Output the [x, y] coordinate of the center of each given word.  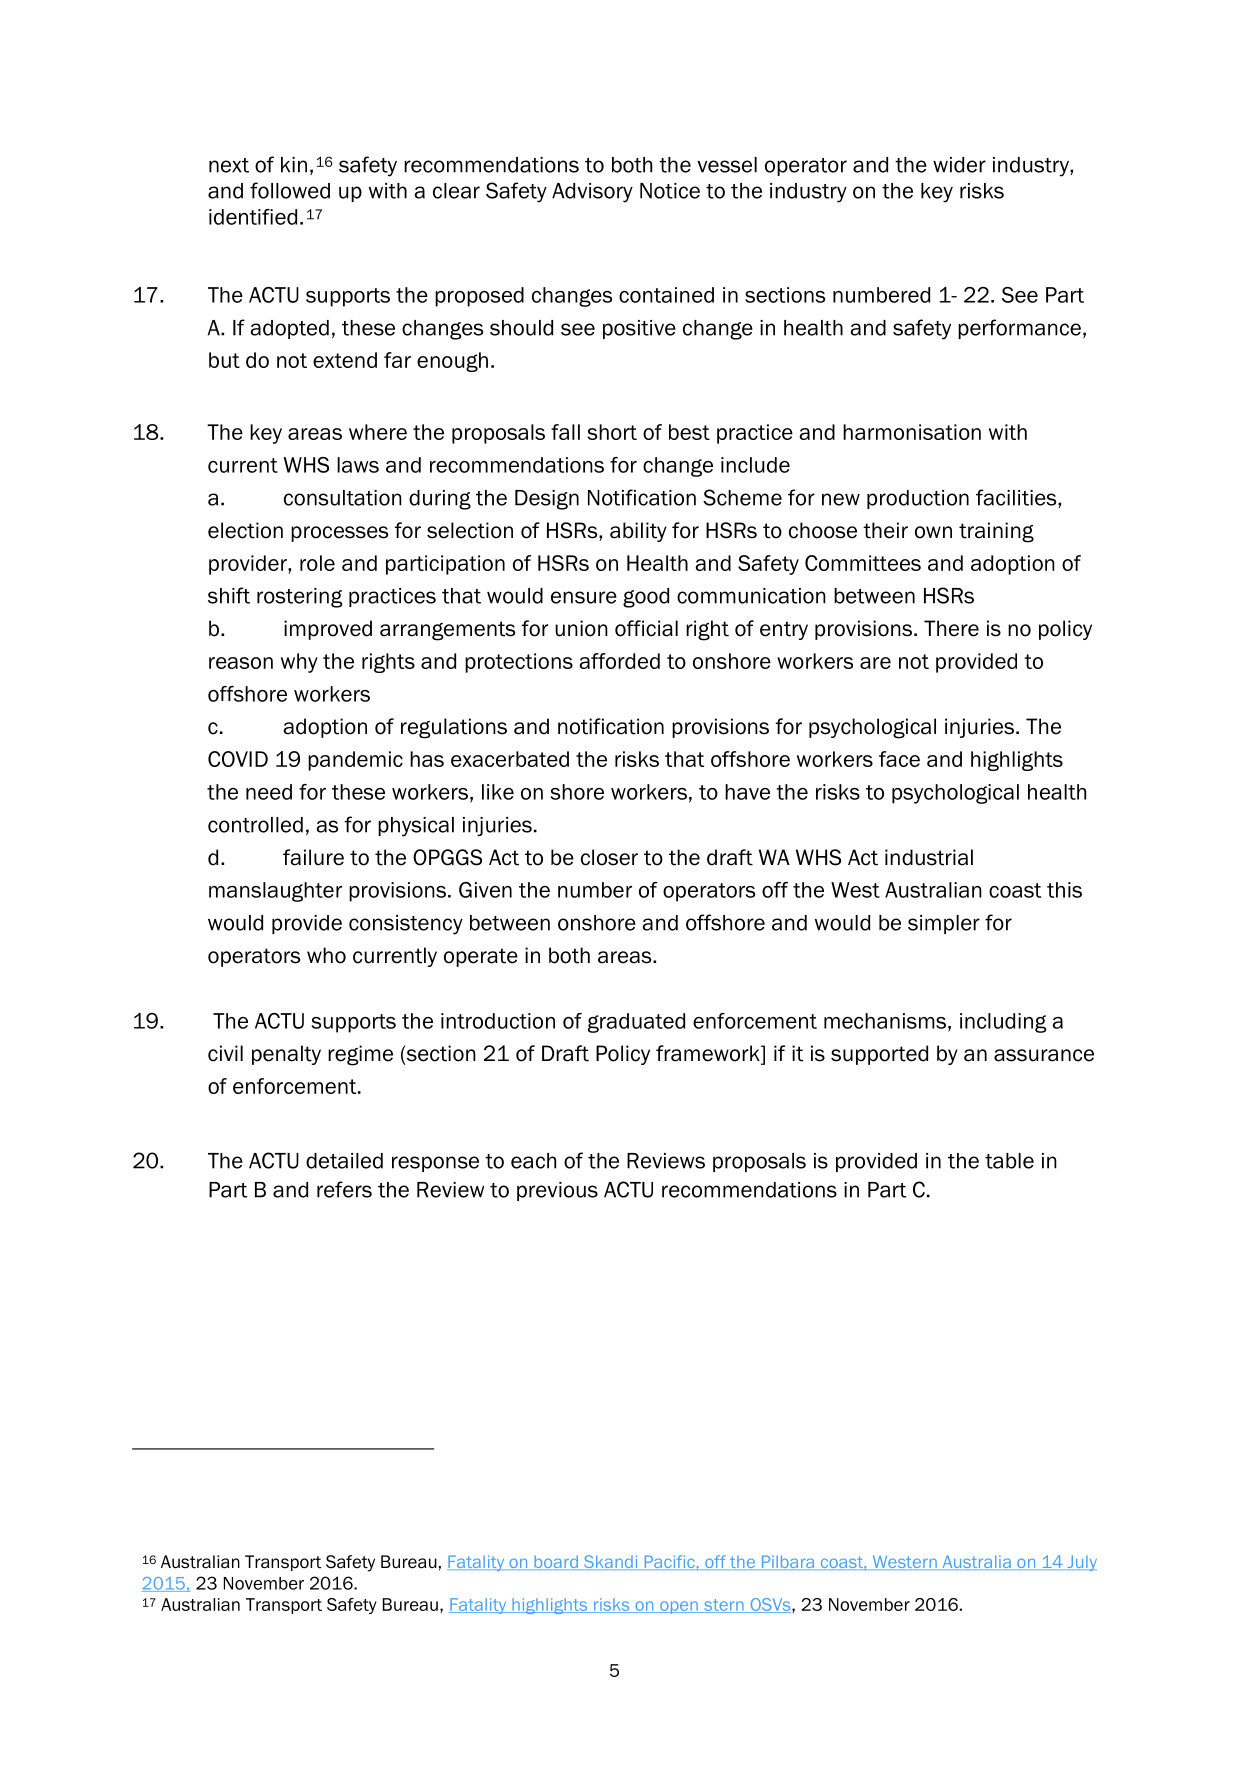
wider [959, 165]
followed [290, 190]
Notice [670, 191]
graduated [636, 1023]
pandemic [355, 761]
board [556, 1562]
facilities [1017, 498]
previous [557, 1191]
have [747, 792]
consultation [343, 498]
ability [638, 532]
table [1009, 1161]
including [1003, 1023]
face [899, 759]
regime [360, 1055]
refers [344, 1189]
